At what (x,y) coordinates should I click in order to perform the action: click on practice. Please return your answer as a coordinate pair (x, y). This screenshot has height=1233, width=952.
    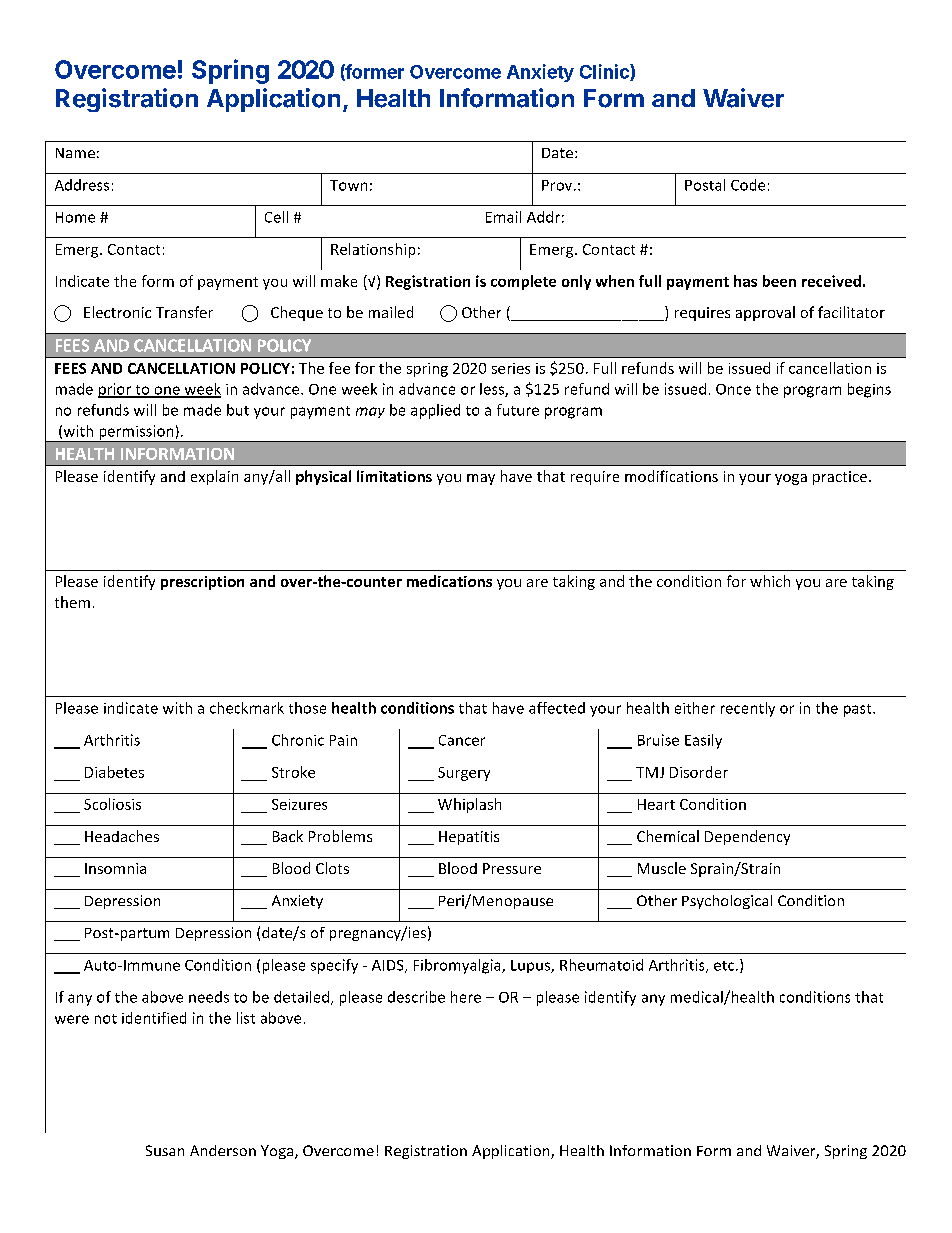
    Looking at the image, I should click on (840, 478).
